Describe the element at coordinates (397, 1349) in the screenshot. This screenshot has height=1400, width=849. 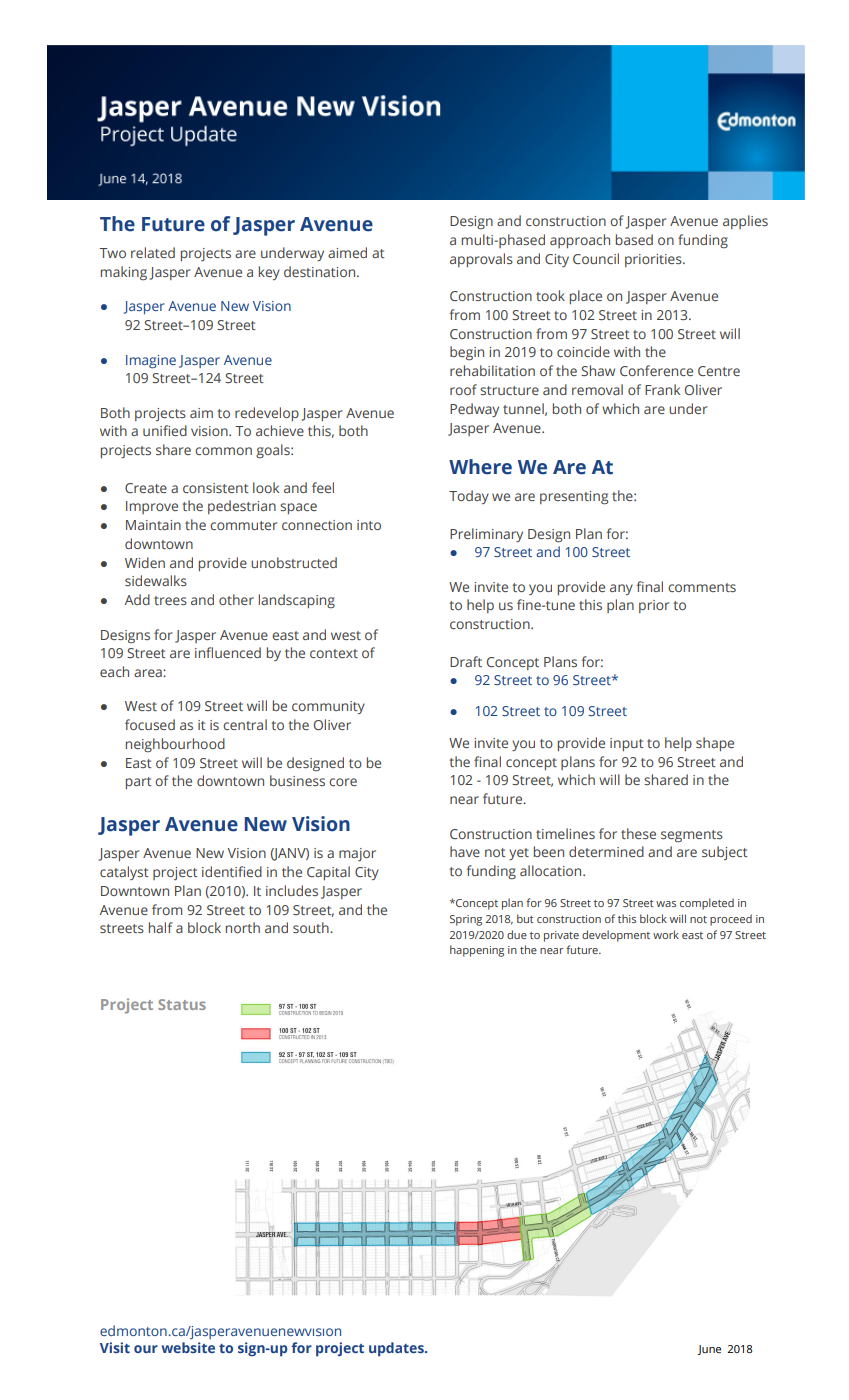
I see `updates` at that location.
